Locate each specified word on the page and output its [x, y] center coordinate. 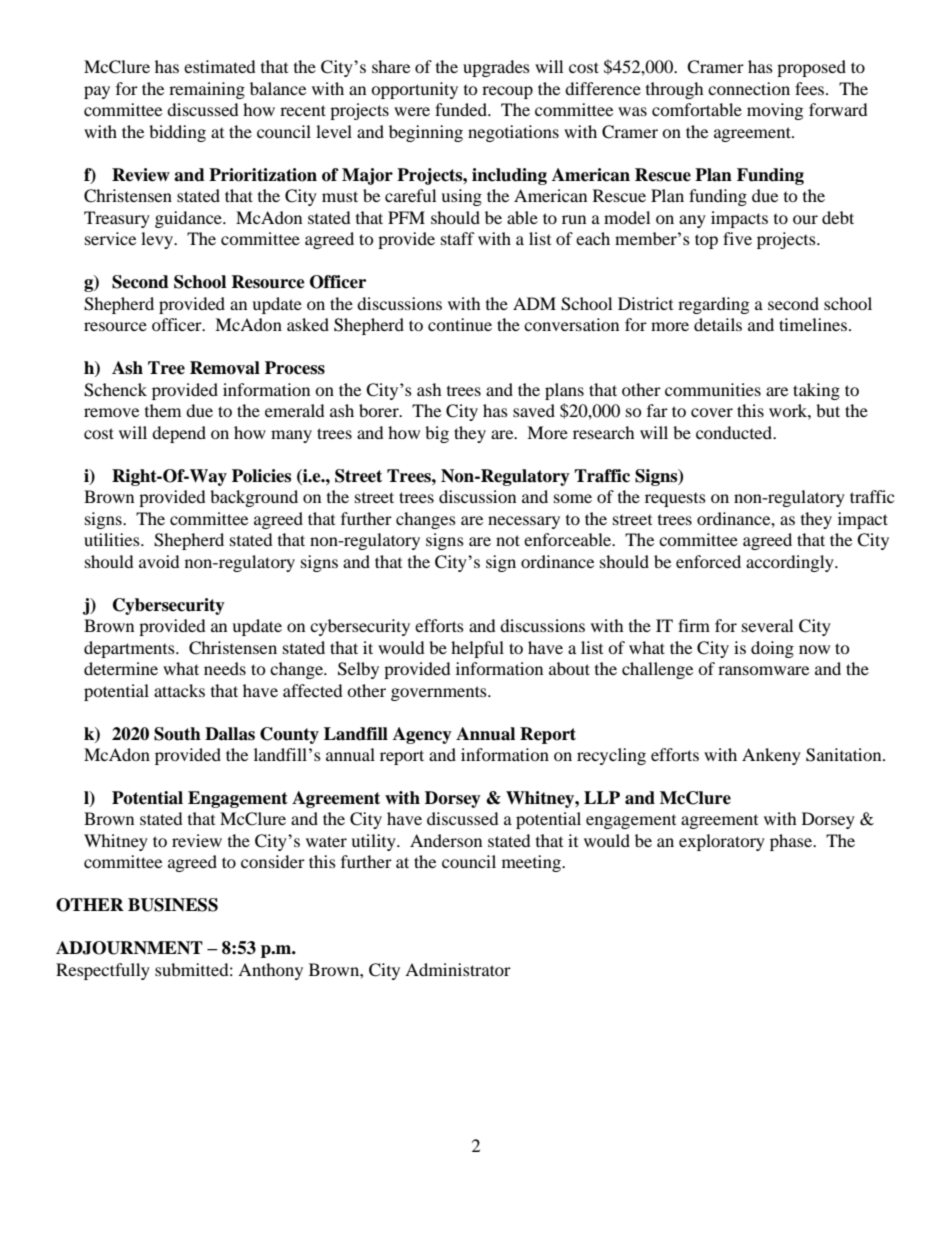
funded [462, 109]
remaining [207, 90]
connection [749, 88]
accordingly [791, 563]
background [254, 498]
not [508, 540]
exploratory [722, 842]
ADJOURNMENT [129, 948]
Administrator [458, 969]
